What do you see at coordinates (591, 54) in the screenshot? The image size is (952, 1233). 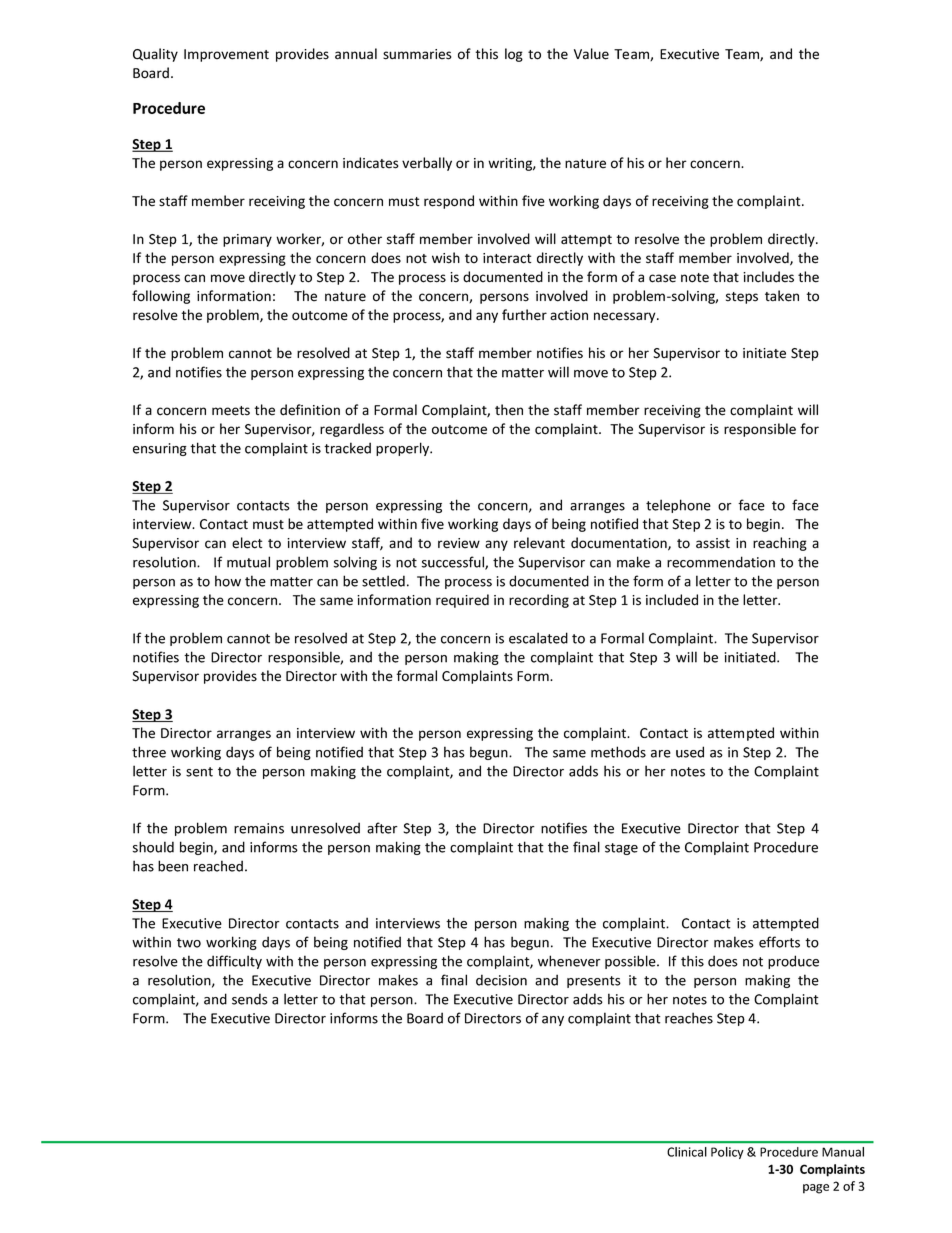 I see `Value` at bounding box center [591, 54].
